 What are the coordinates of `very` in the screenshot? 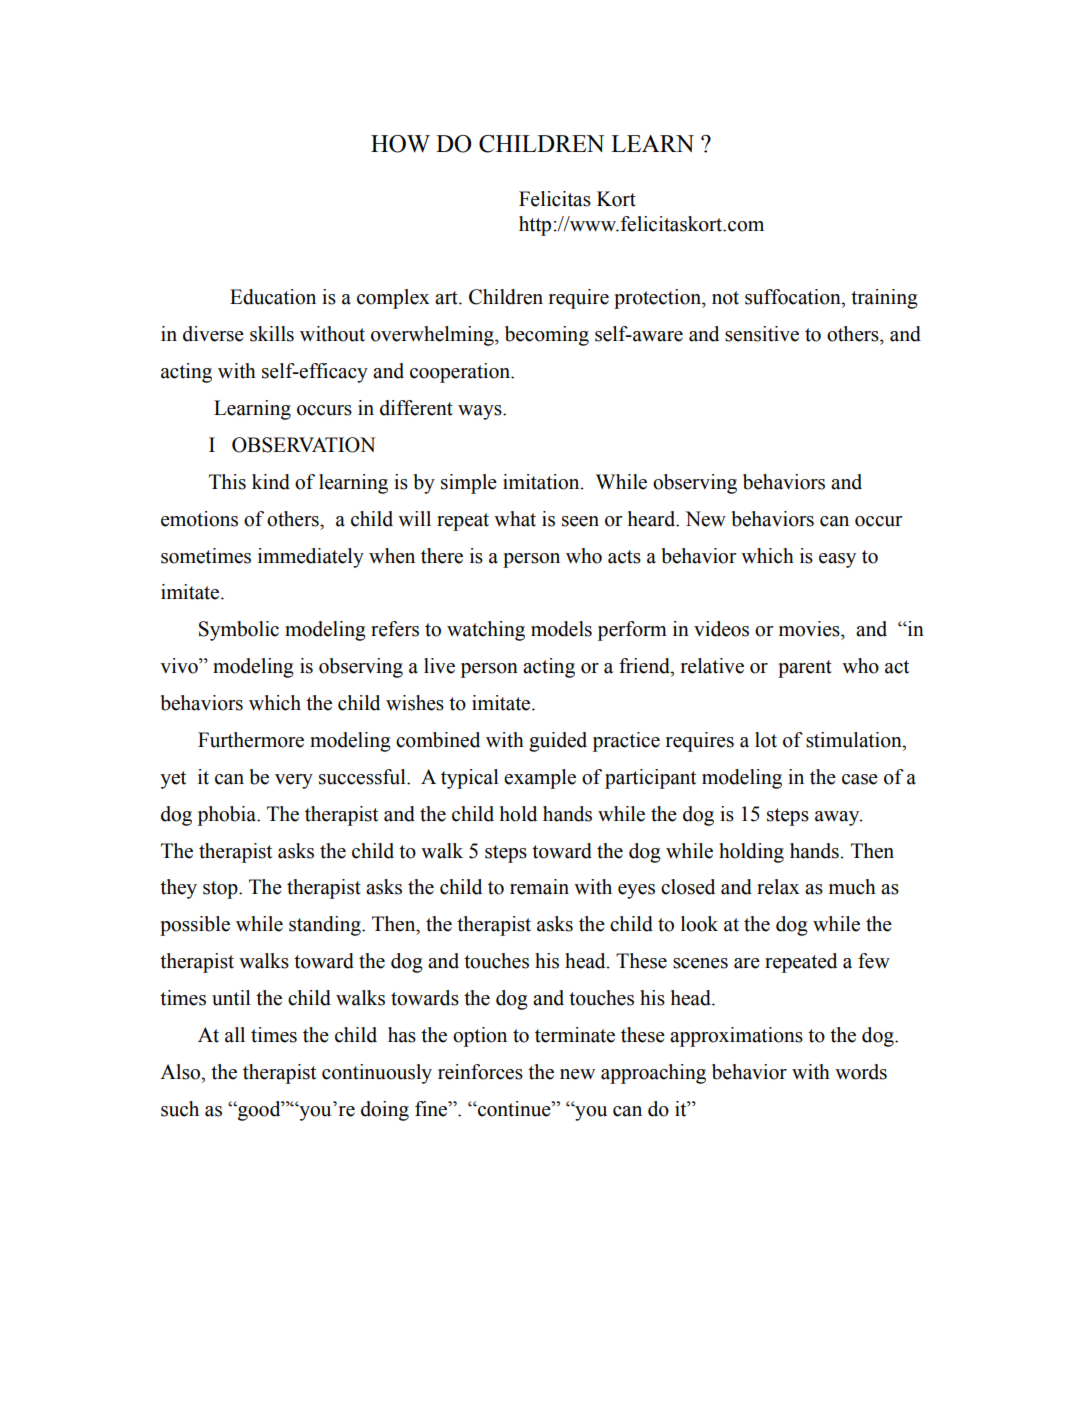 It's located at (294, 781).
